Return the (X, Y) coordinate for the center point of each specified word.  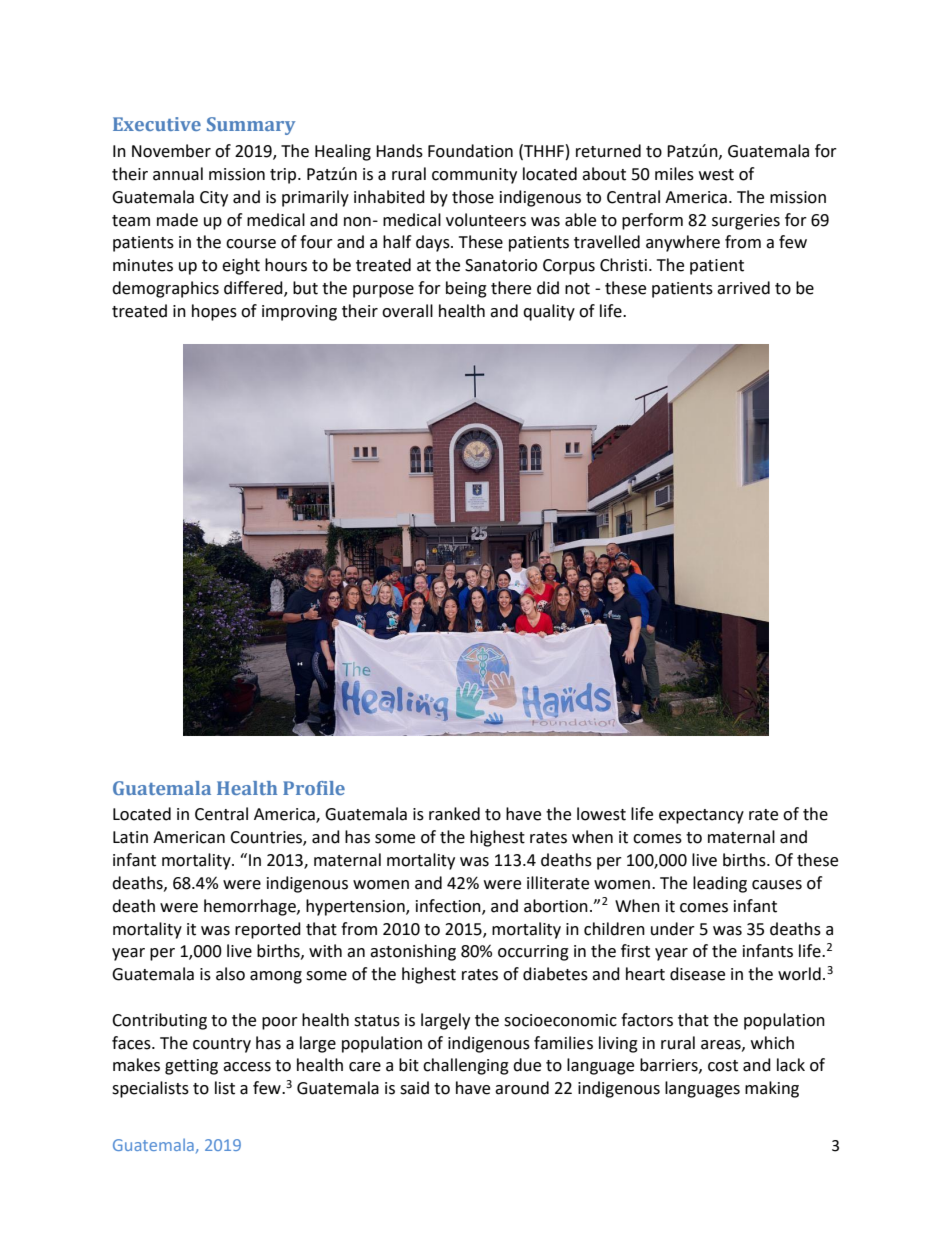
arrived (743, 288)
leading (720, 884)
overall (407, 311)
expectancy (701, 816)
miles (674, 174)
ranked (454, 814)
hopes (214, 312)
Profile (314, 788)
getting (191, 1067)
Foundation (470, 151)
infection (449, 906)
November (171, 151)
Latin (130, 837)
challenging (466, 1066)
